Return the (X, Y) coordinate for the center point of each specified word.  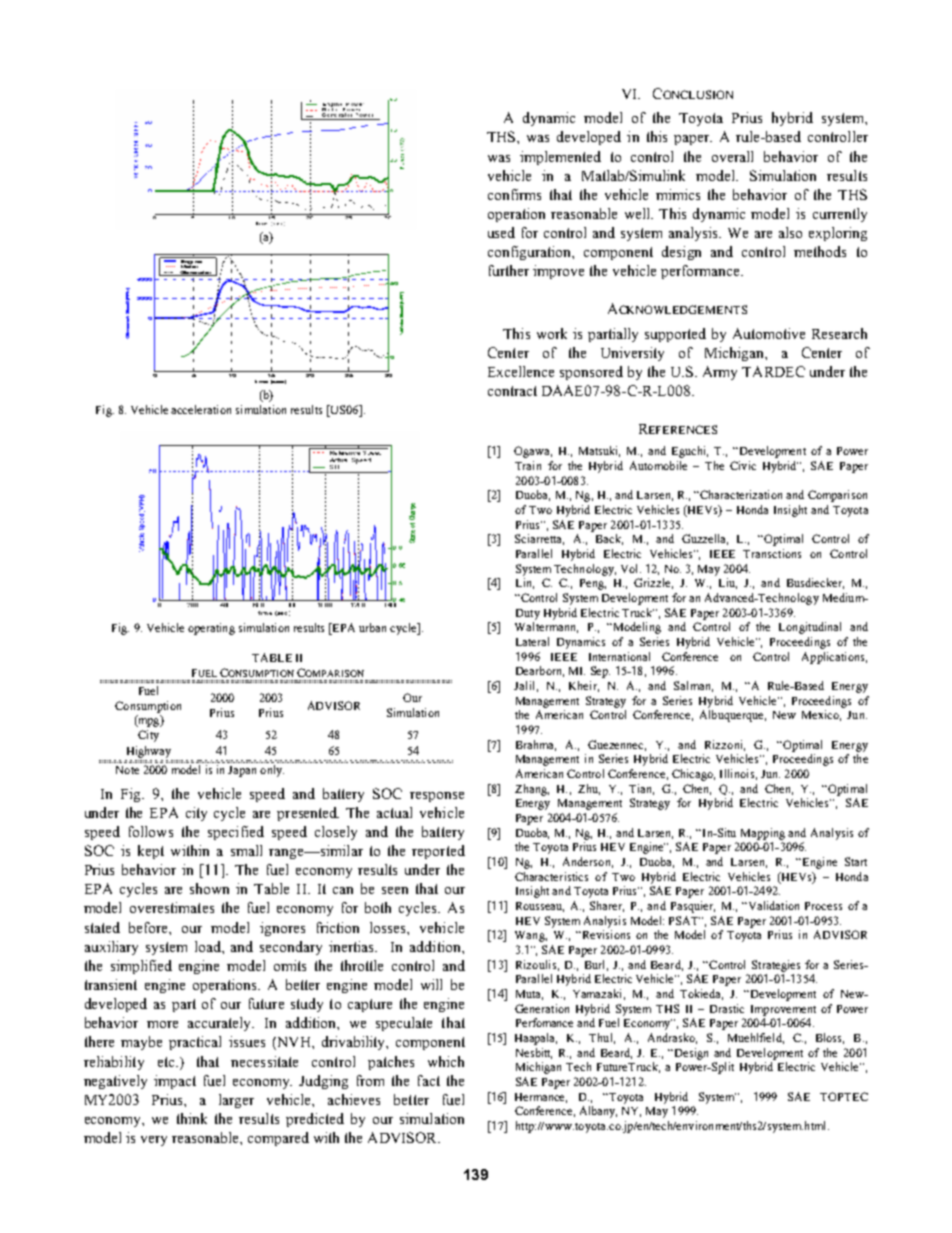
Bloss (830, 1038)
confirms (514, 194)
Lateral (532, 641)
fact (429, 1080)
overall (732, 156)
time (261, 381)
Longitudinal (810, 628)
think (192, 1118)
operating (211, 629)
